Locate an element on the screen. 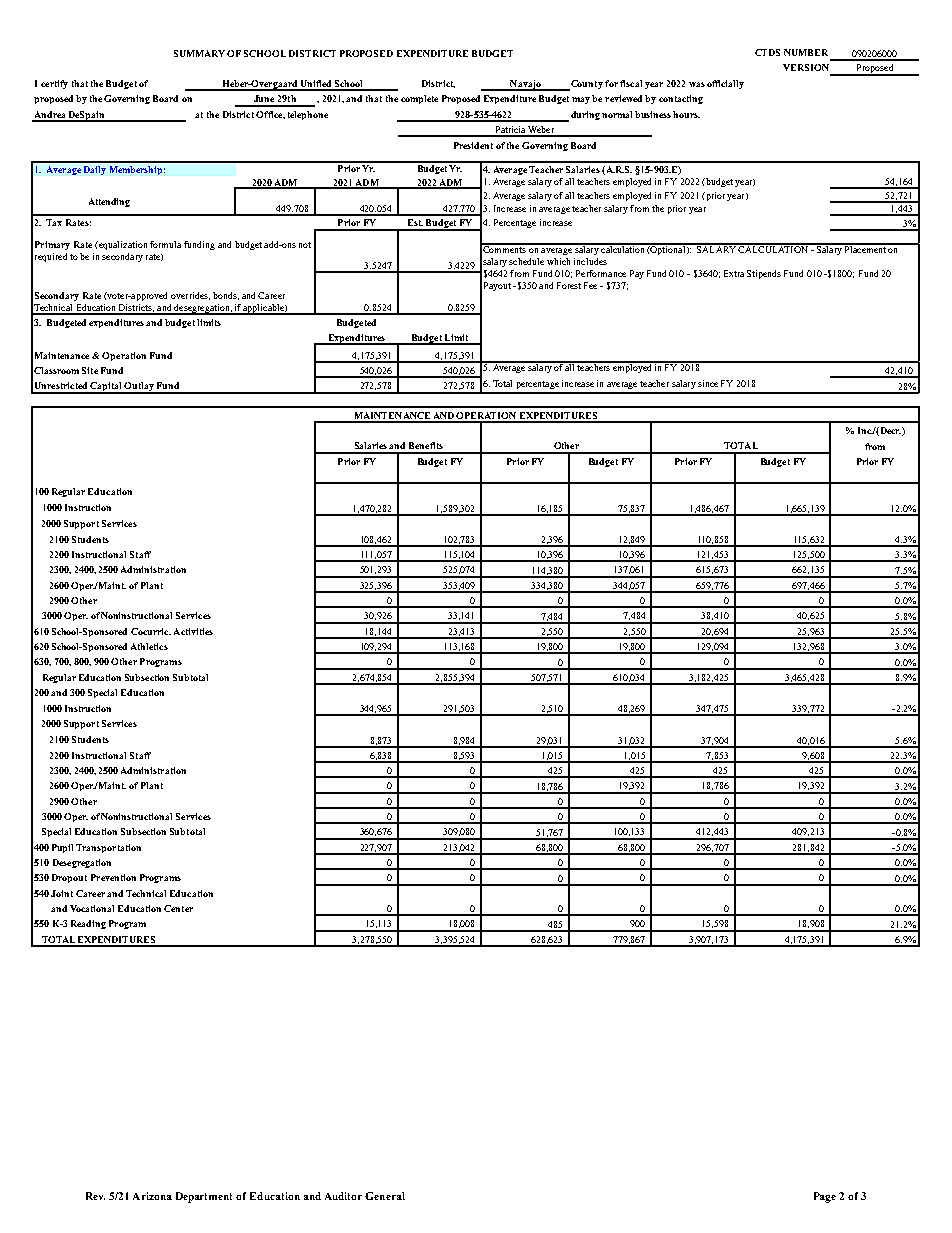 The height and width of the screenshot is (1233, 952). schedule is located at coordinates (526, 261).
